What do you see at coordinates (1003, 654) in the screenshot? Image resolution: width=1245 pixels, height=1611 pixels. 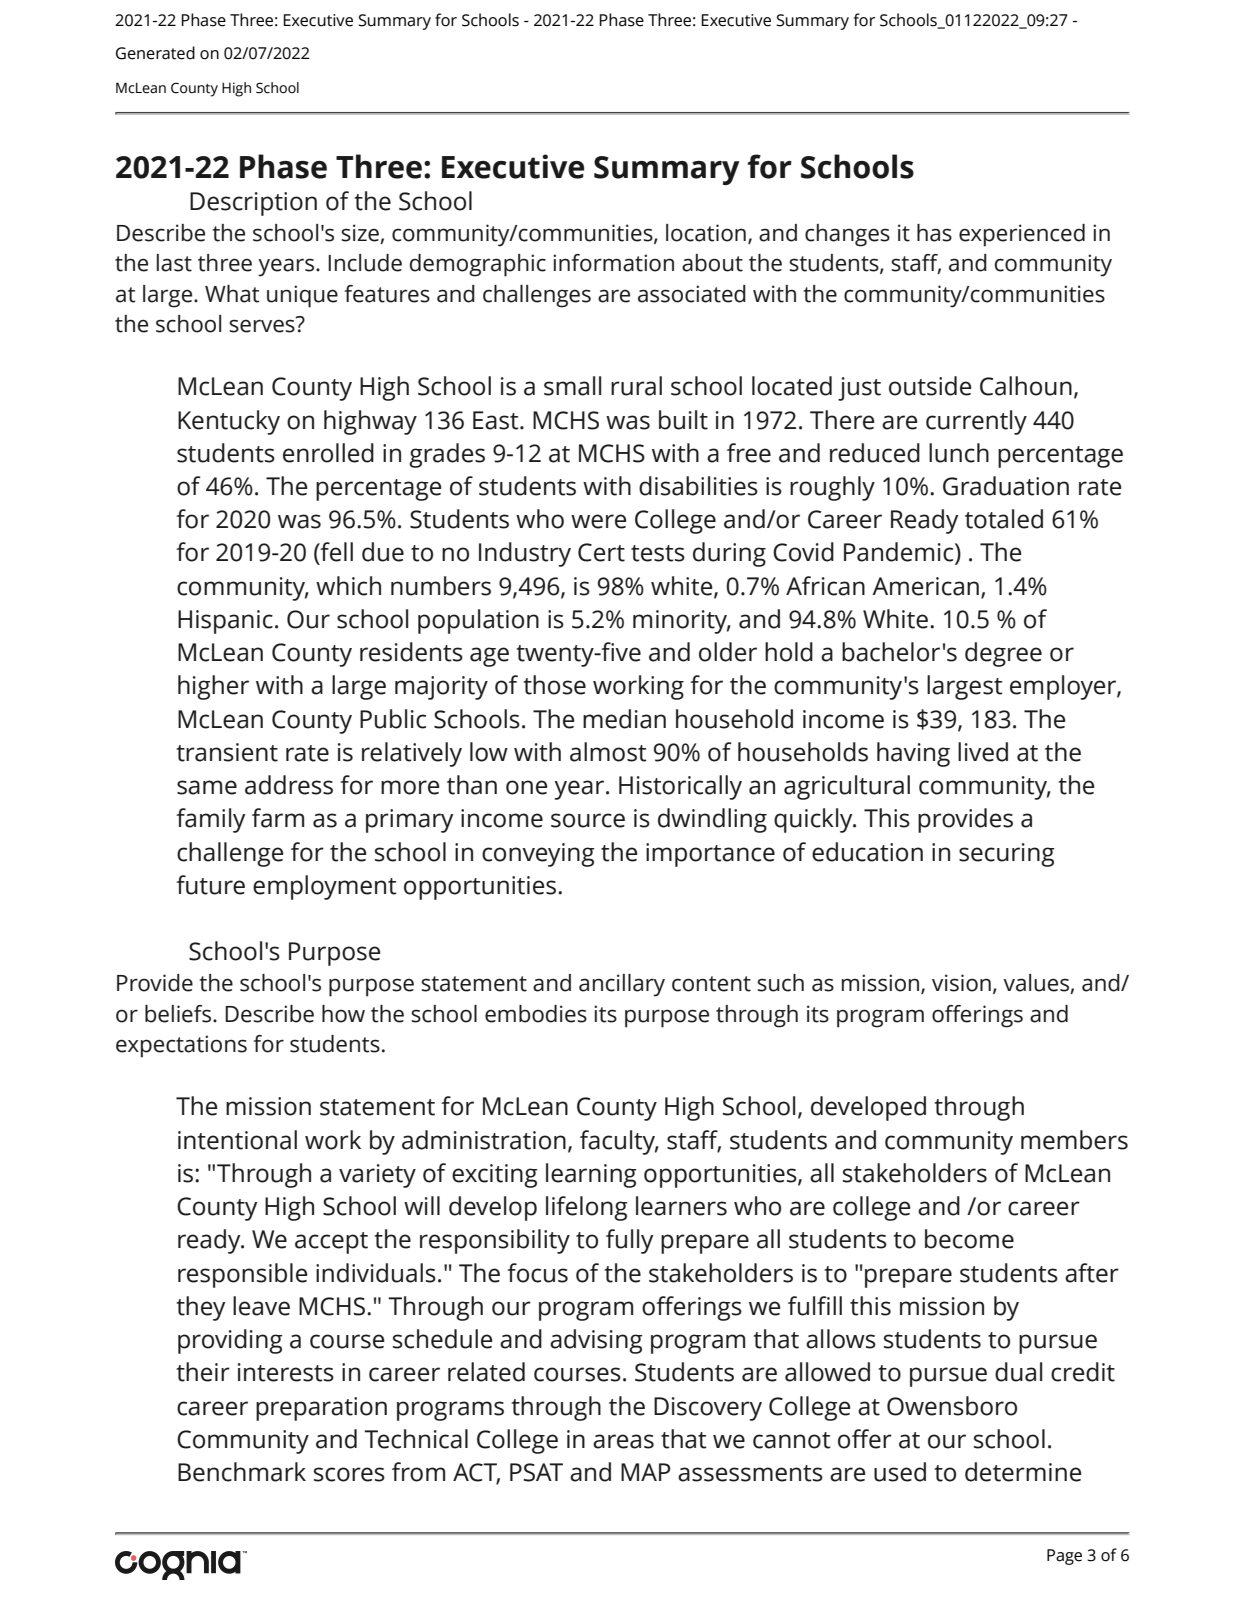 I see `degree` at bounding box center [1003, 654].
